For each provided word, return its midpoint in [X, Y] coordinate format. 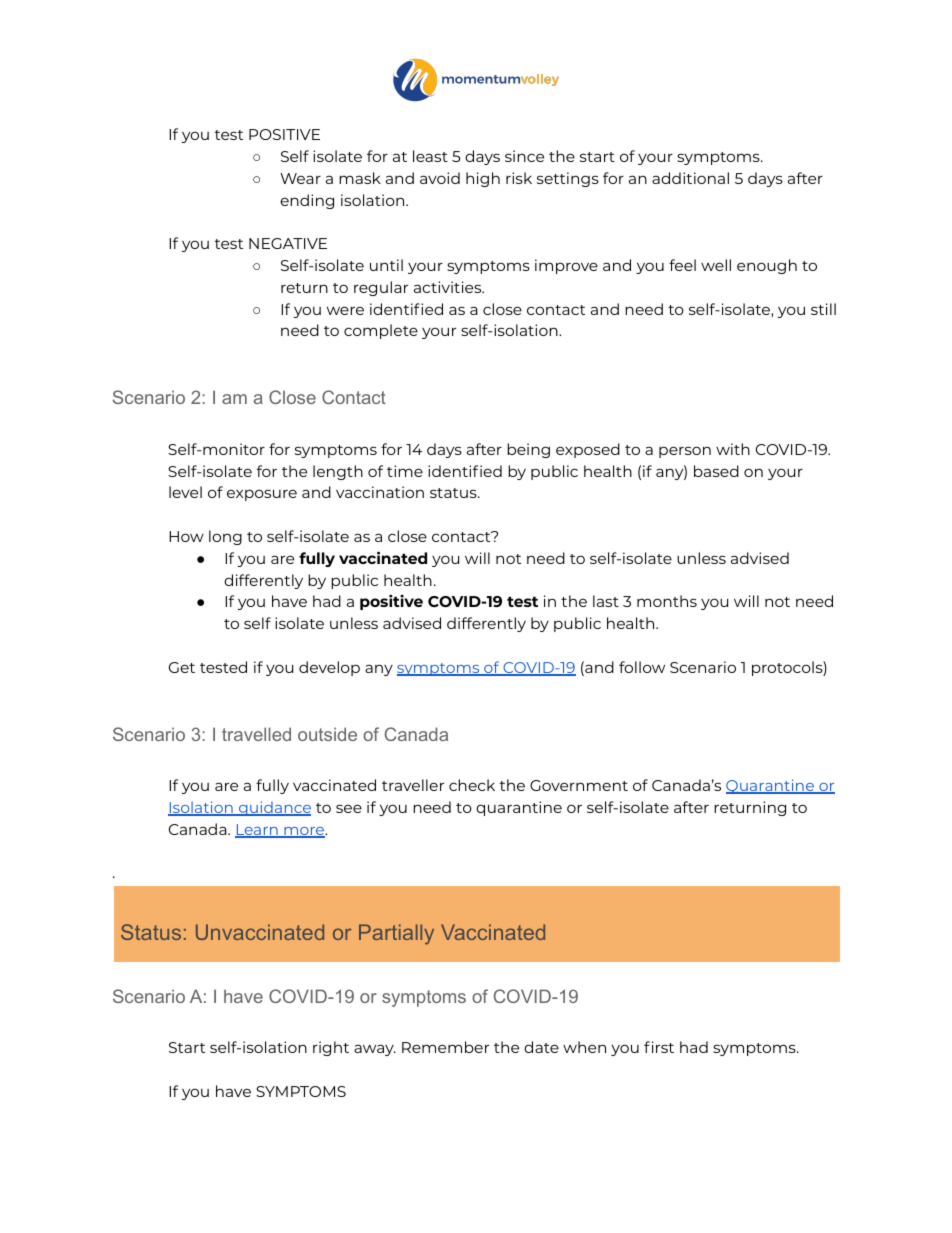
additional [690, 178]
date [541, 1047]
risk [519, 178]
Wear [300, 178]
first [659, 1047]
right [331, 1048]
